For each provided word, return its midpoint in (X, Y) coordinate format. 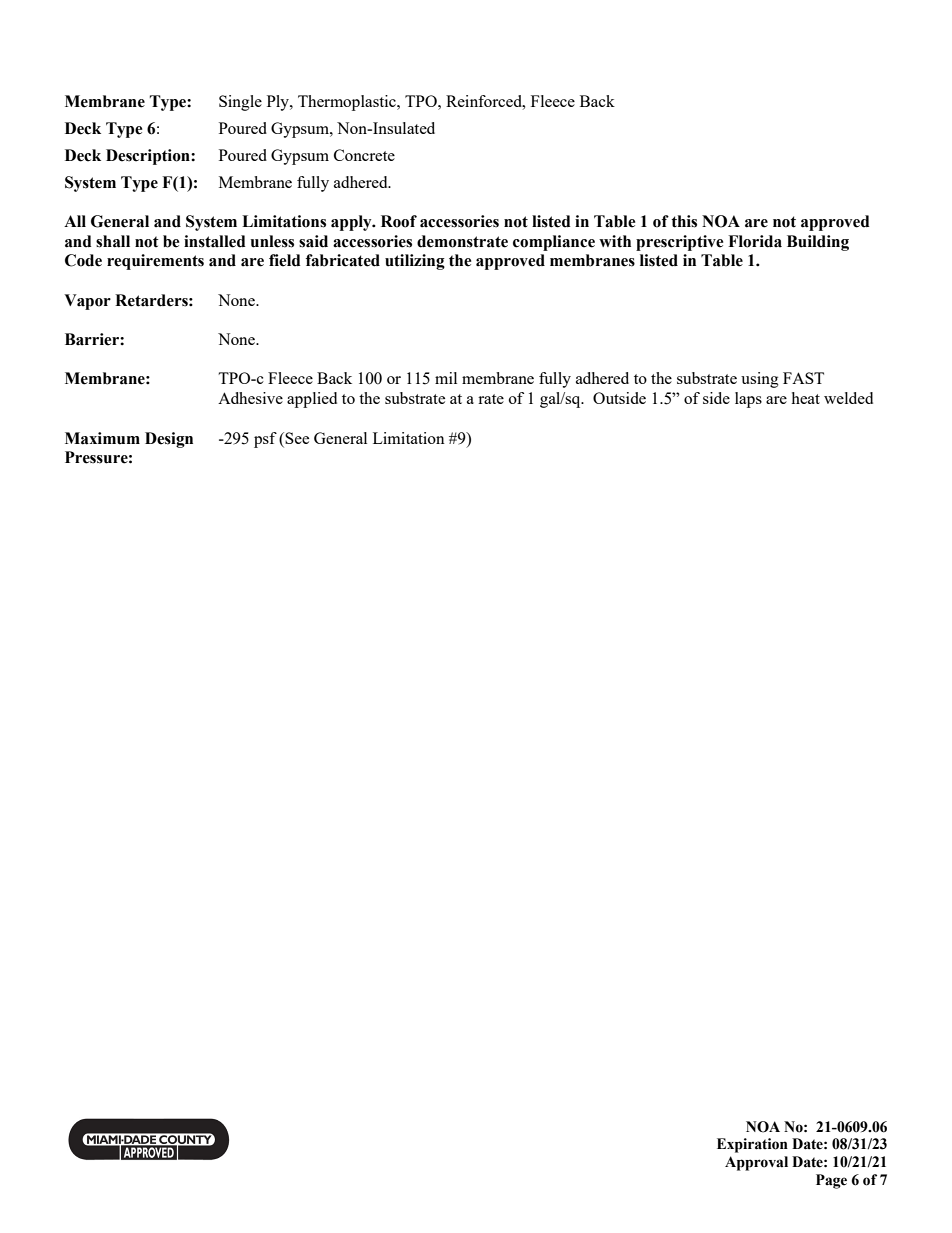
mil (446, 378)
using (760, 380)
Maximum (102, 438)
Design (169, 440)
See (297, 438)
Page (831, 1181)
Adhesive (250, 398)
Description (149, 157)
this (684, 221)
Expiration (752, 1145)
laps (748, 400)
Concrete (364, 155)
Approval (756, 1163)
